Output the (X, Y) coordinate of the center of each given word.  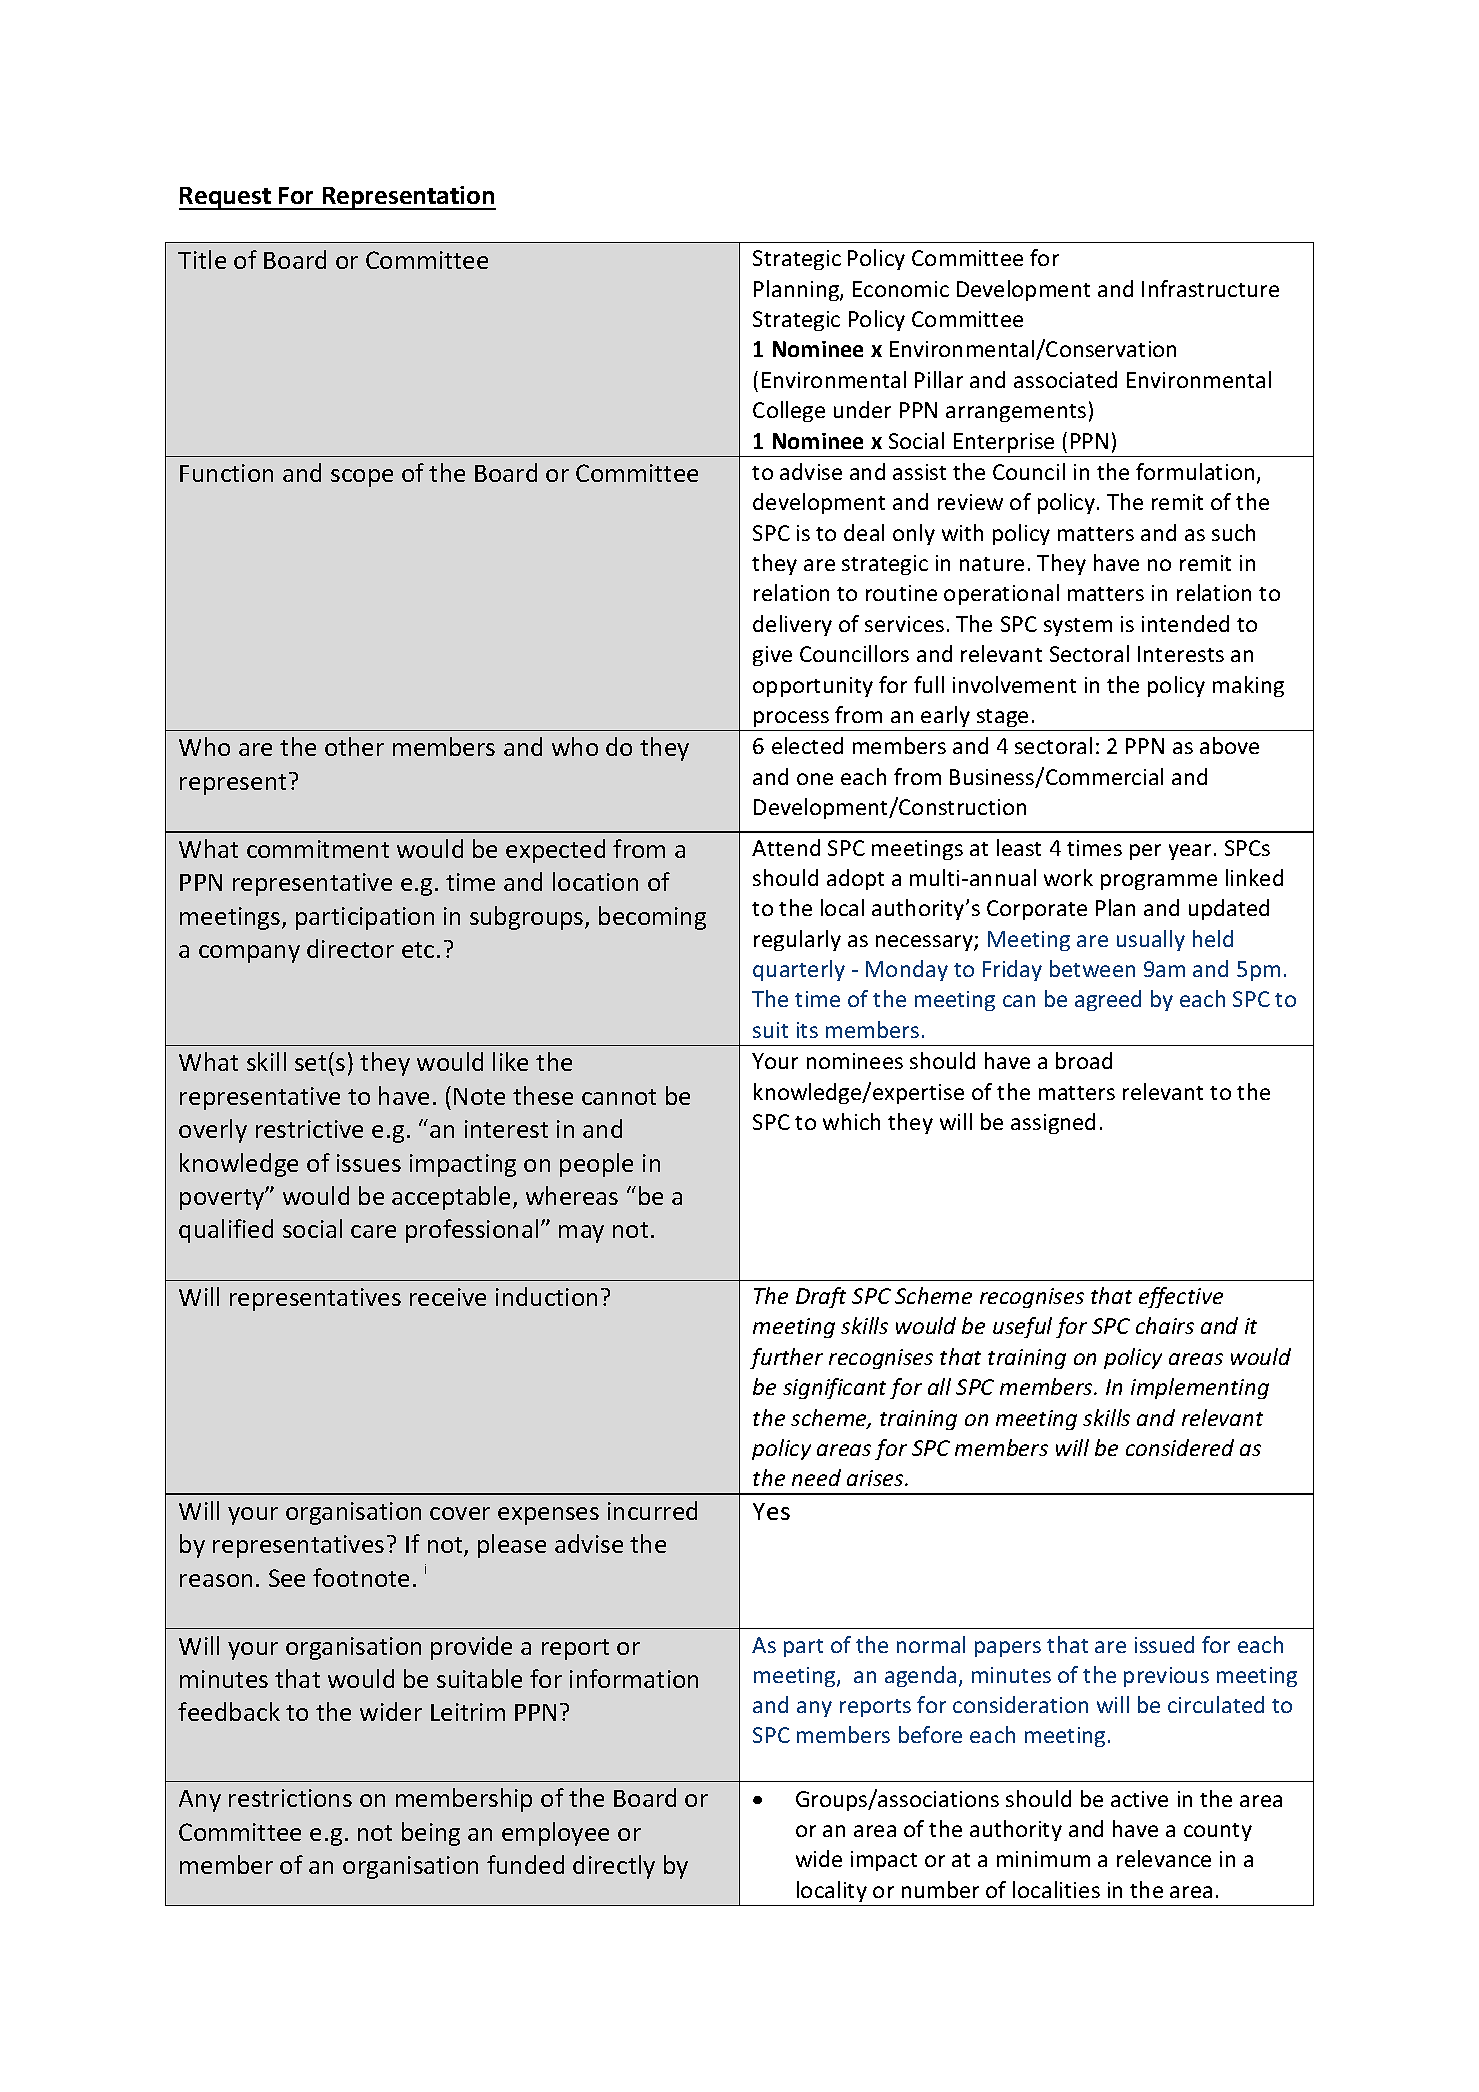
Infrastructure (1210, 288)
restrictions (290, 1798)
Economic (901, 289)
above (1229, 745)
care (373, 1231)
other (354, 746)
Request (226, 198)
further (786, 1358)
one (815, 779)
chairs (1165, 1325)
